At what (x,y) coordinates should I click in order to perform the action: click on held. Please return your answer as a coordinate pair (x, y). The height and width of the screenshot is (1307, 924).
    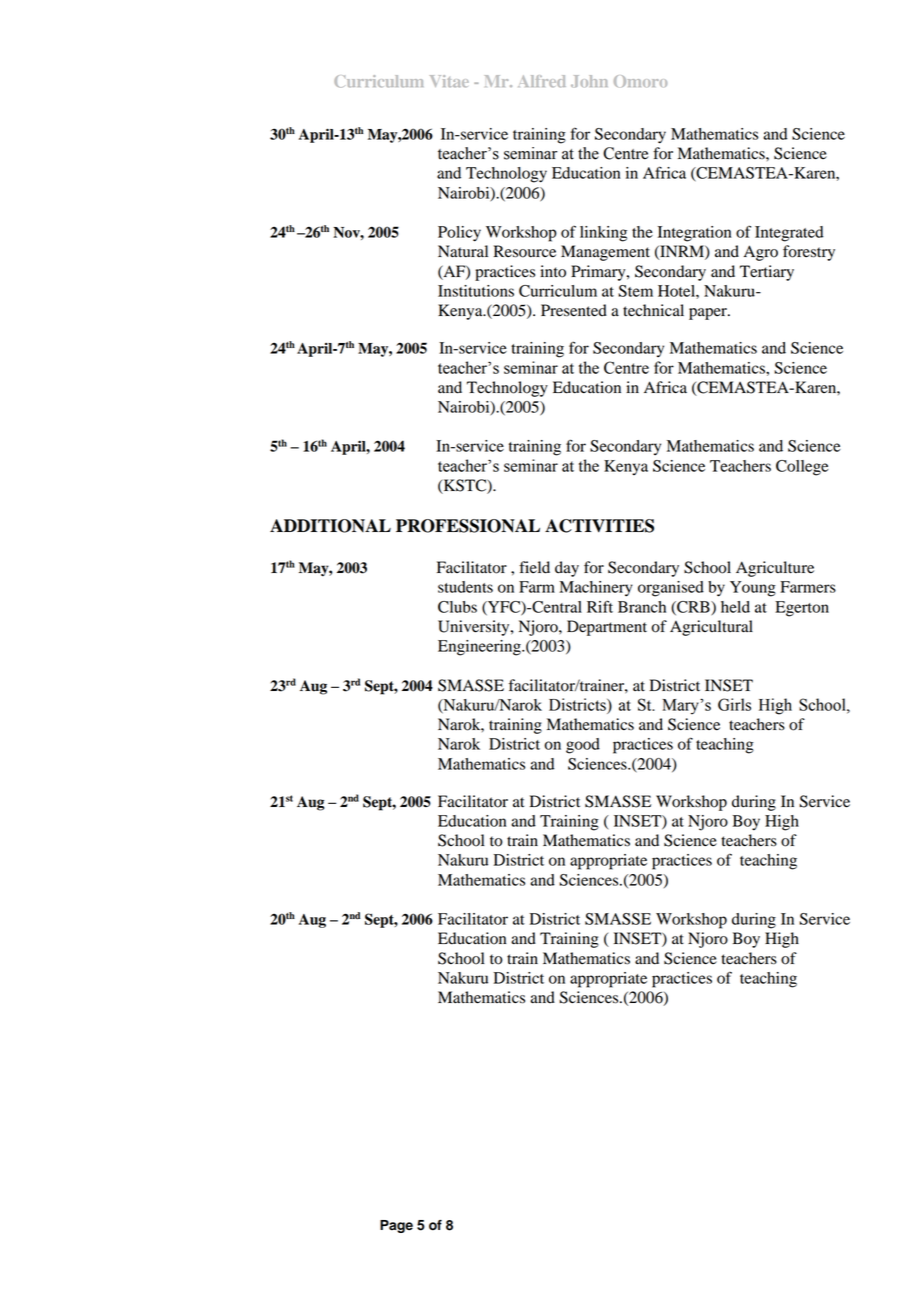
    Looking at the image, I should click on (735, 607).
